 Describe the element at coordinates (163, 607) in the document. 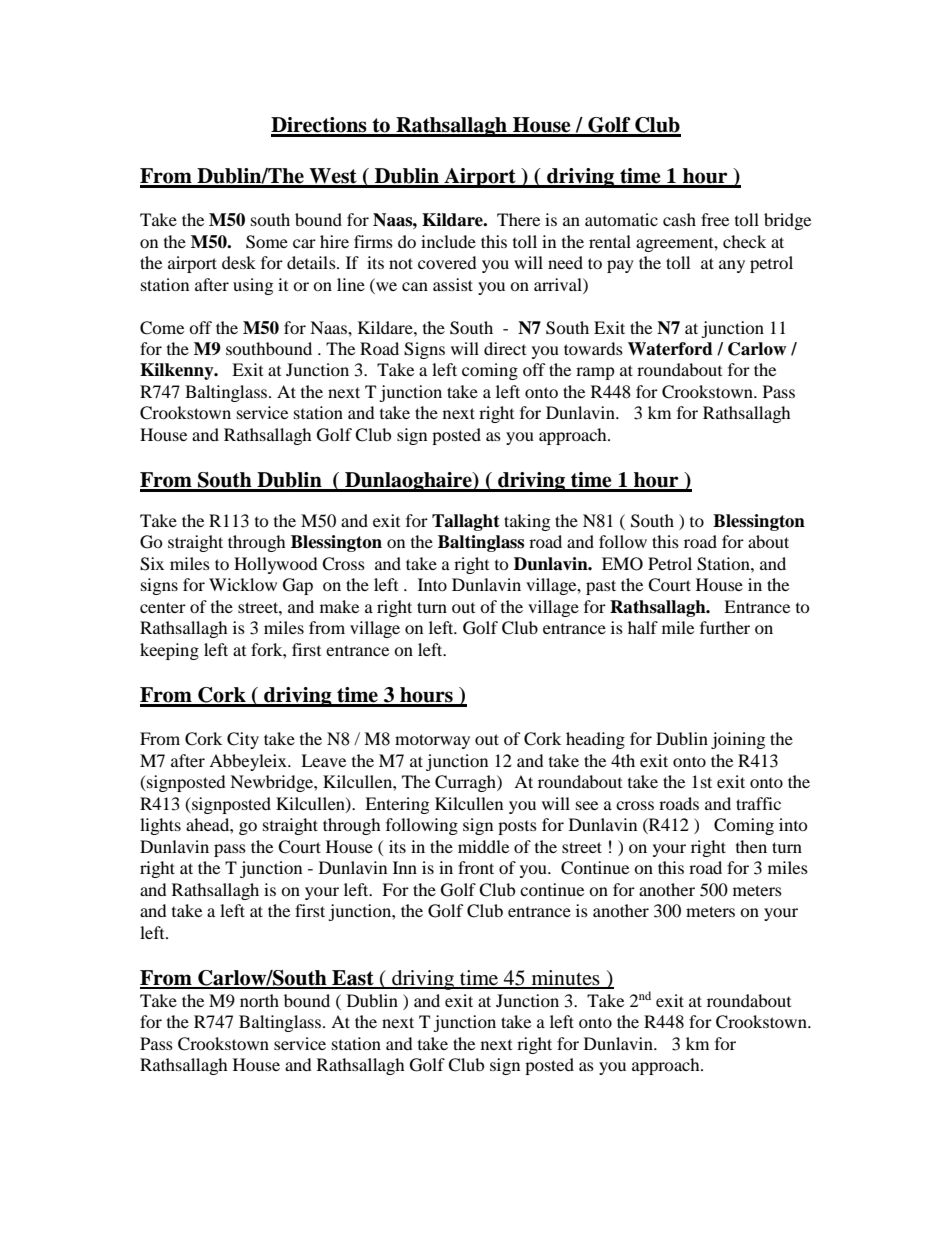

I see `center` at that location.
